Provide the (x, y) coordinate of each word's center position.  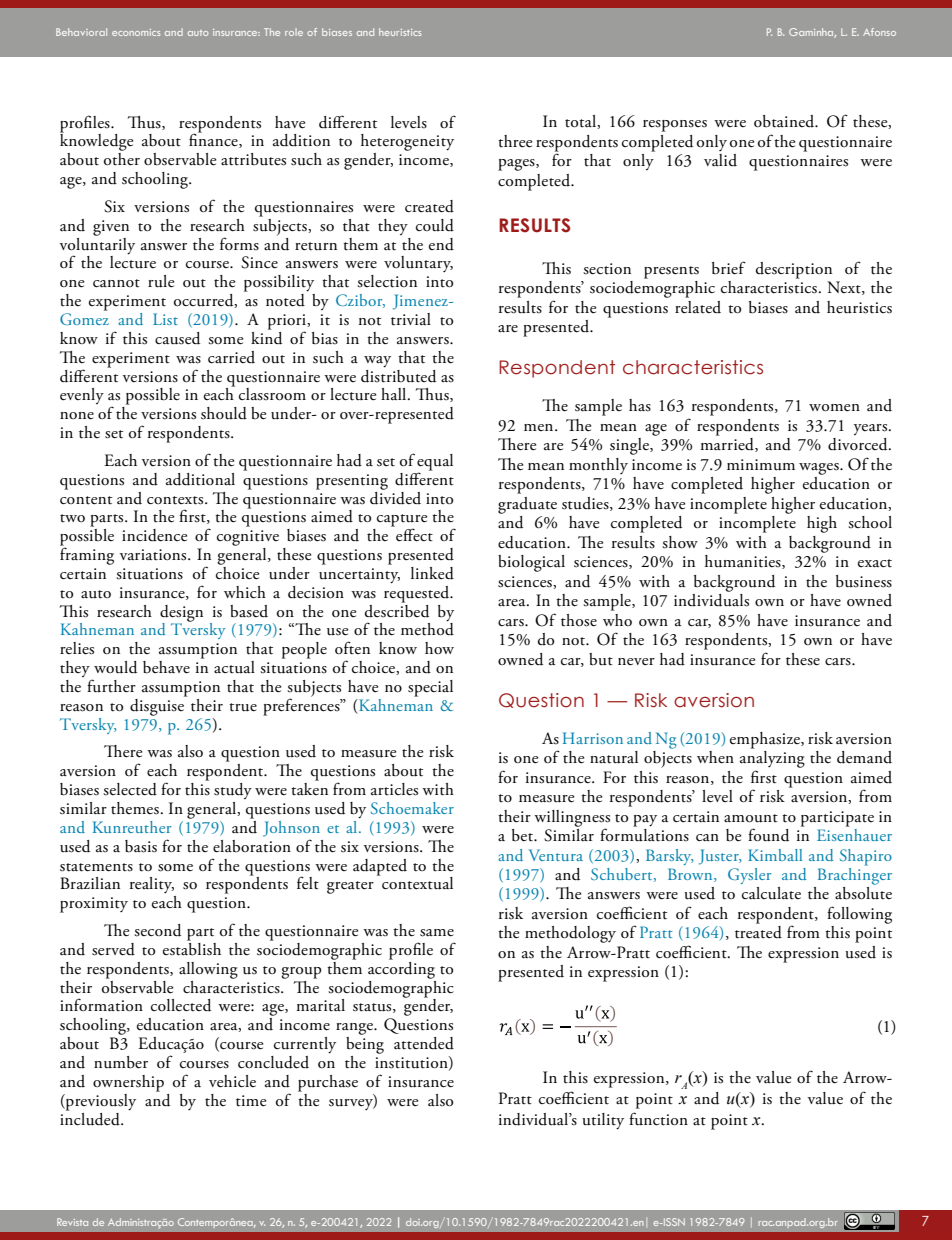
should (224, 413)
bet (523, 835)
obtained (785, 121)
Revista (72, 1222)
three (515, 141)
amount (751, 818)
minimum (761, 465)
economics (136, 32)
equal (435, 463)
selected (130, 789)
